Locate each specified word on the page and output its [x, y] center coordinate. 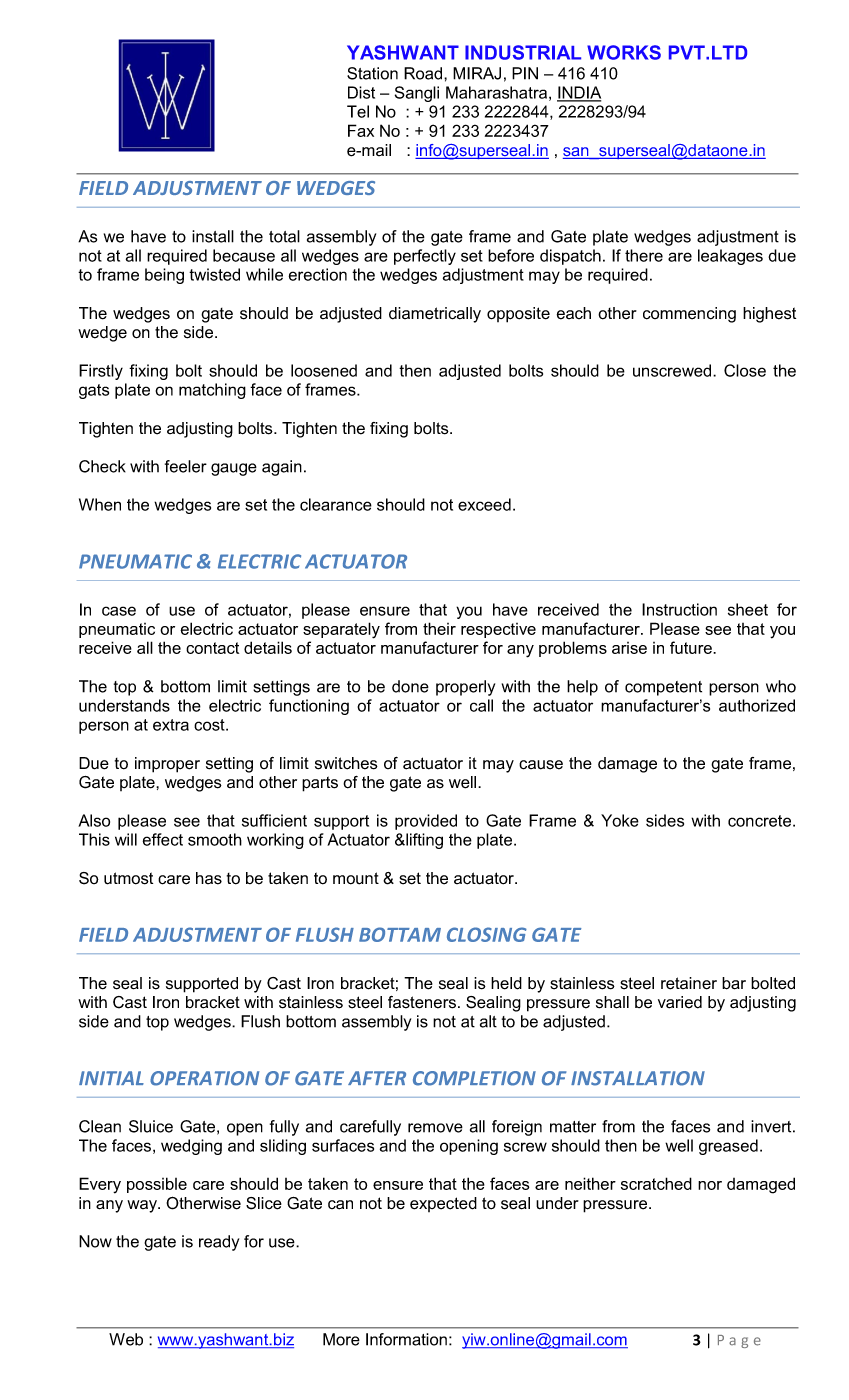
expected [443, 1204]
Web [126, 1339]
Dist [361, 92]
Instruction [679, 609]
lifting [423, 841]
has [209, 878]
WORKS [624, 52]
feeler [186, 466]
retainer [689, 983]
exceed [484, 504]
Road [424, 73]
